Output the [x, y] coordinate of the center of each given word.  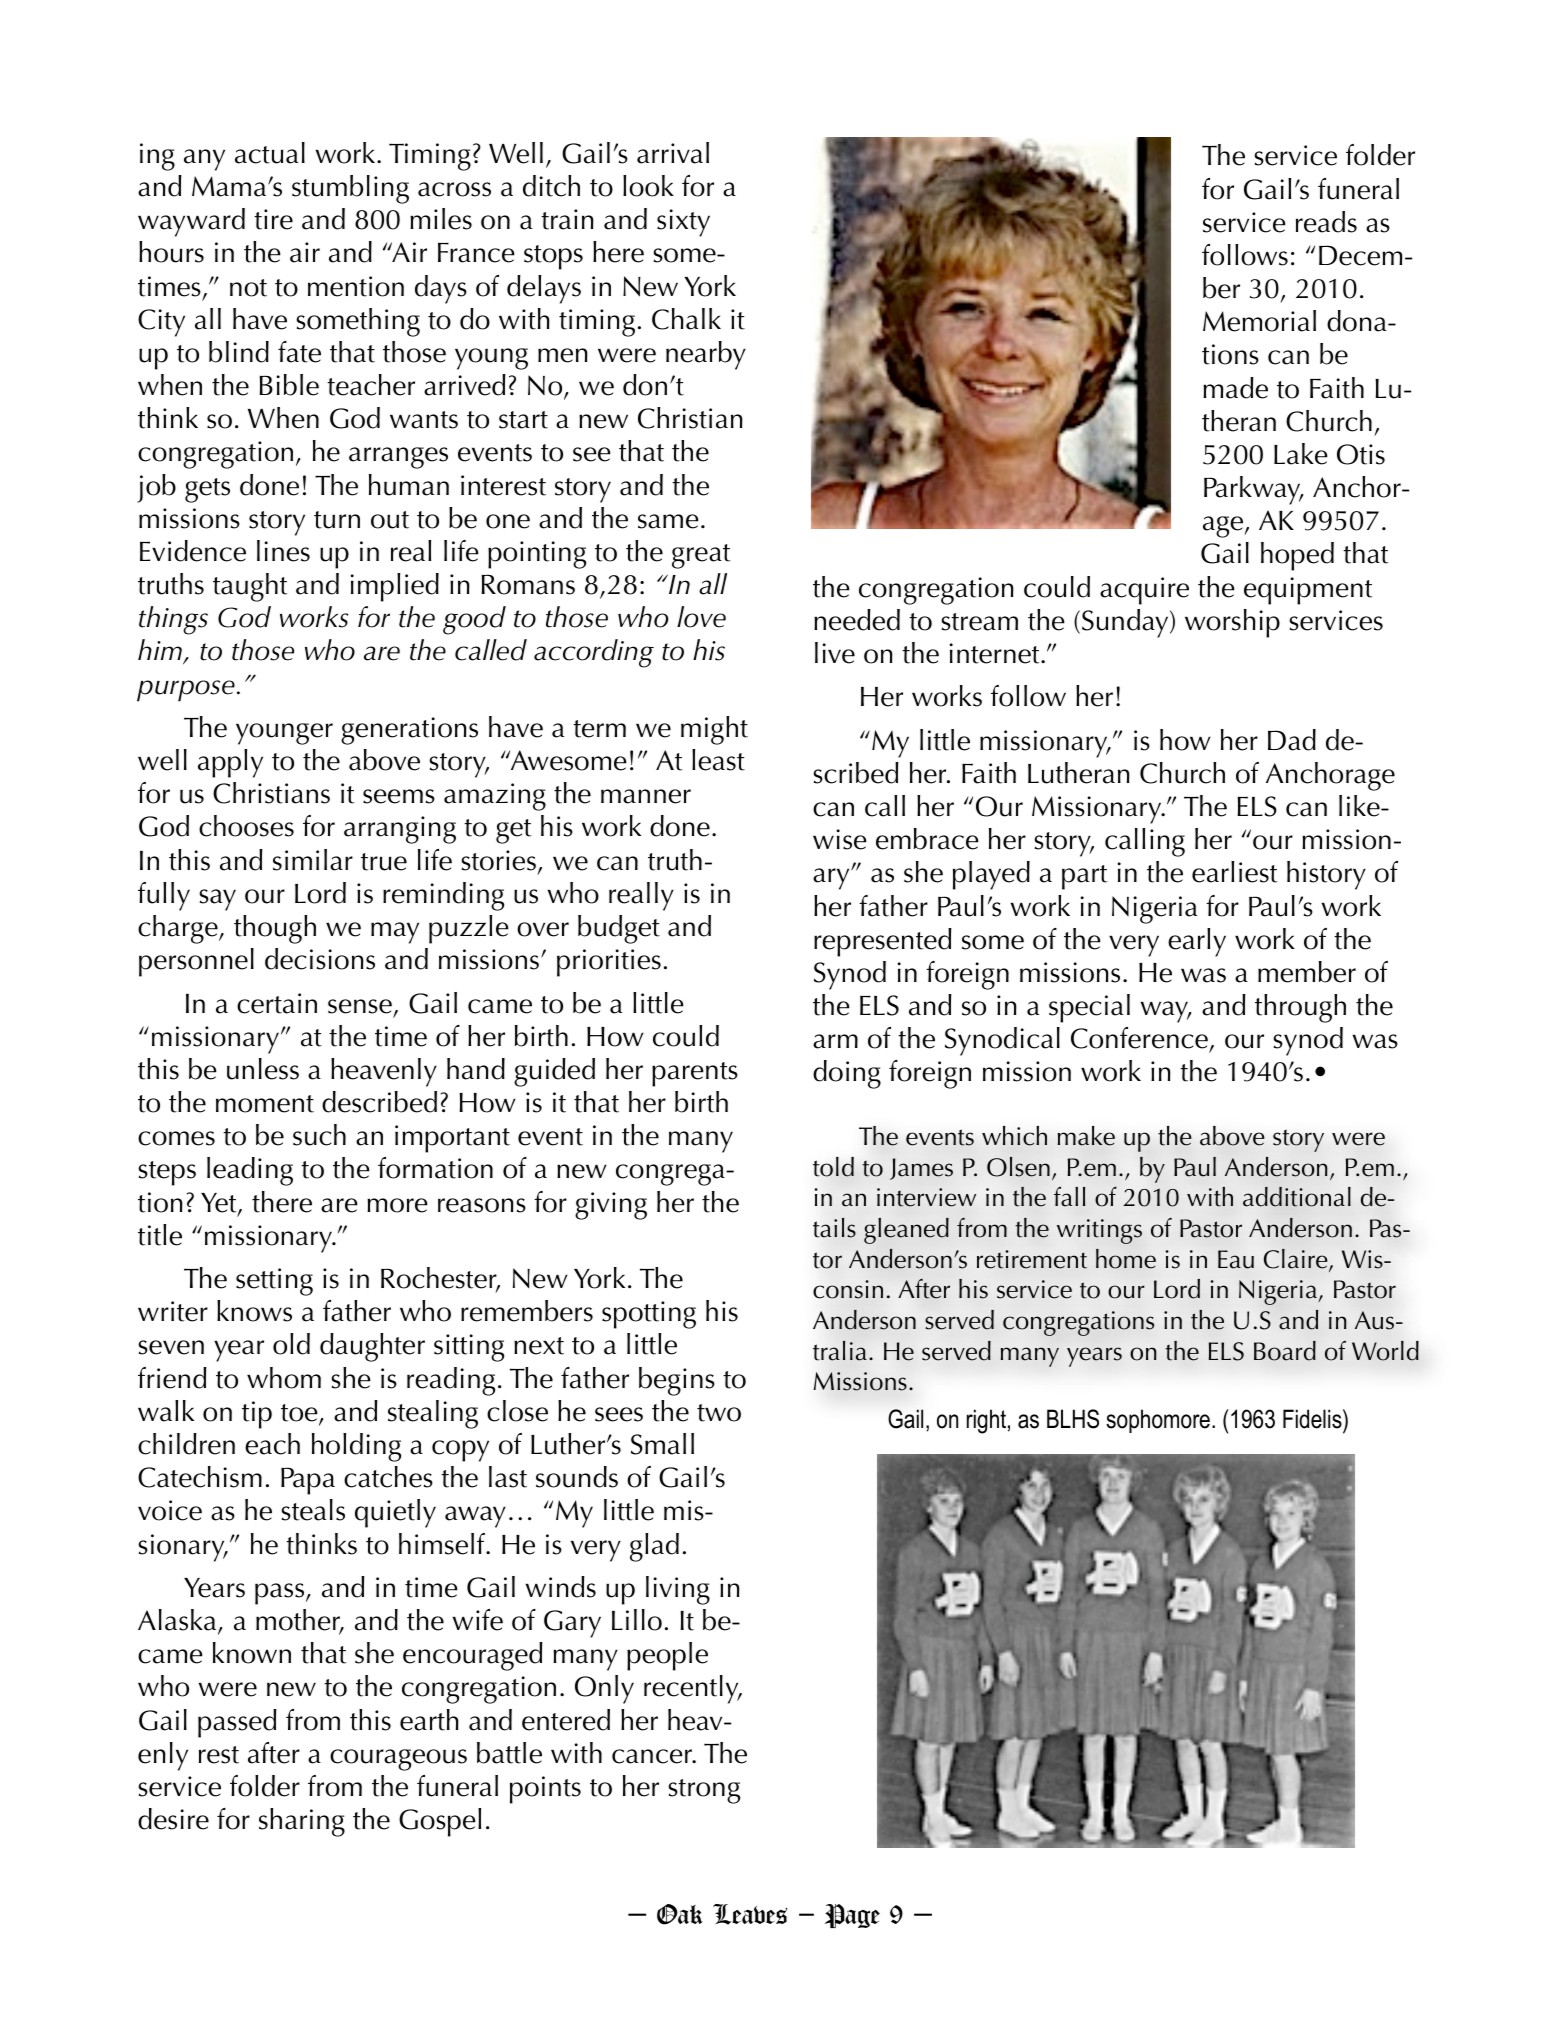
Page [852, 1916]
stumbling [350, 189]
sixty [683, 223]
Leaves [750, 1914]
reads [1326, 222]
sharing [302, 1822]
